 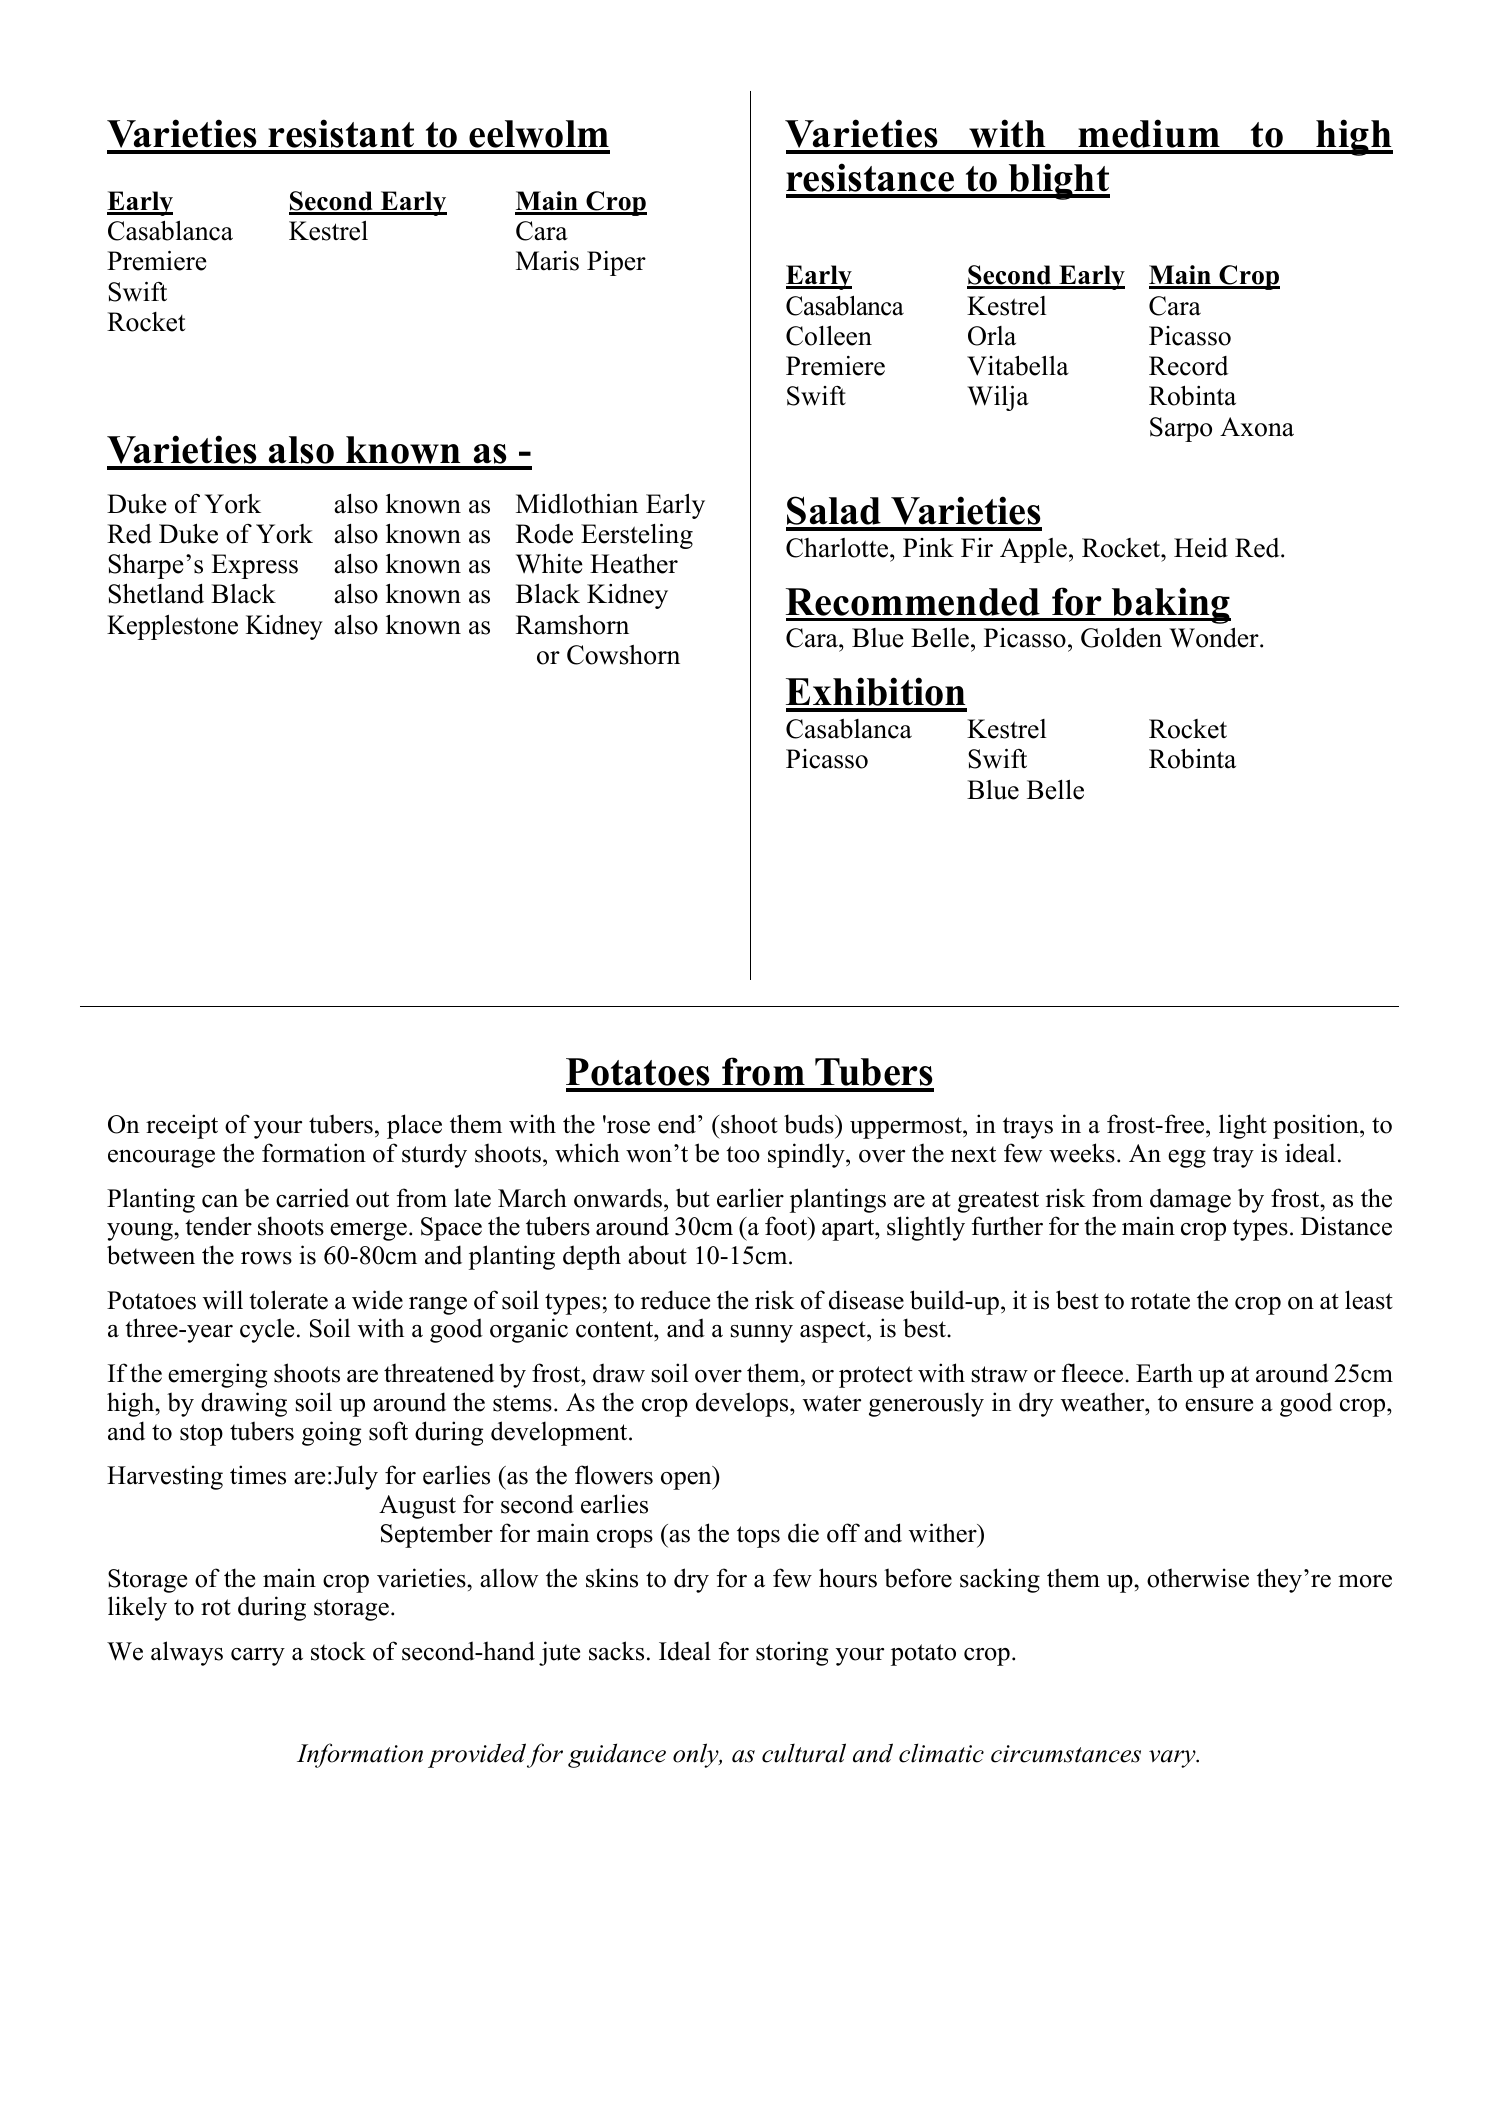 What do you see at coordinates (1189, 366) in the screenshot?
I see `Record` at bounding box center [1189, 366].
